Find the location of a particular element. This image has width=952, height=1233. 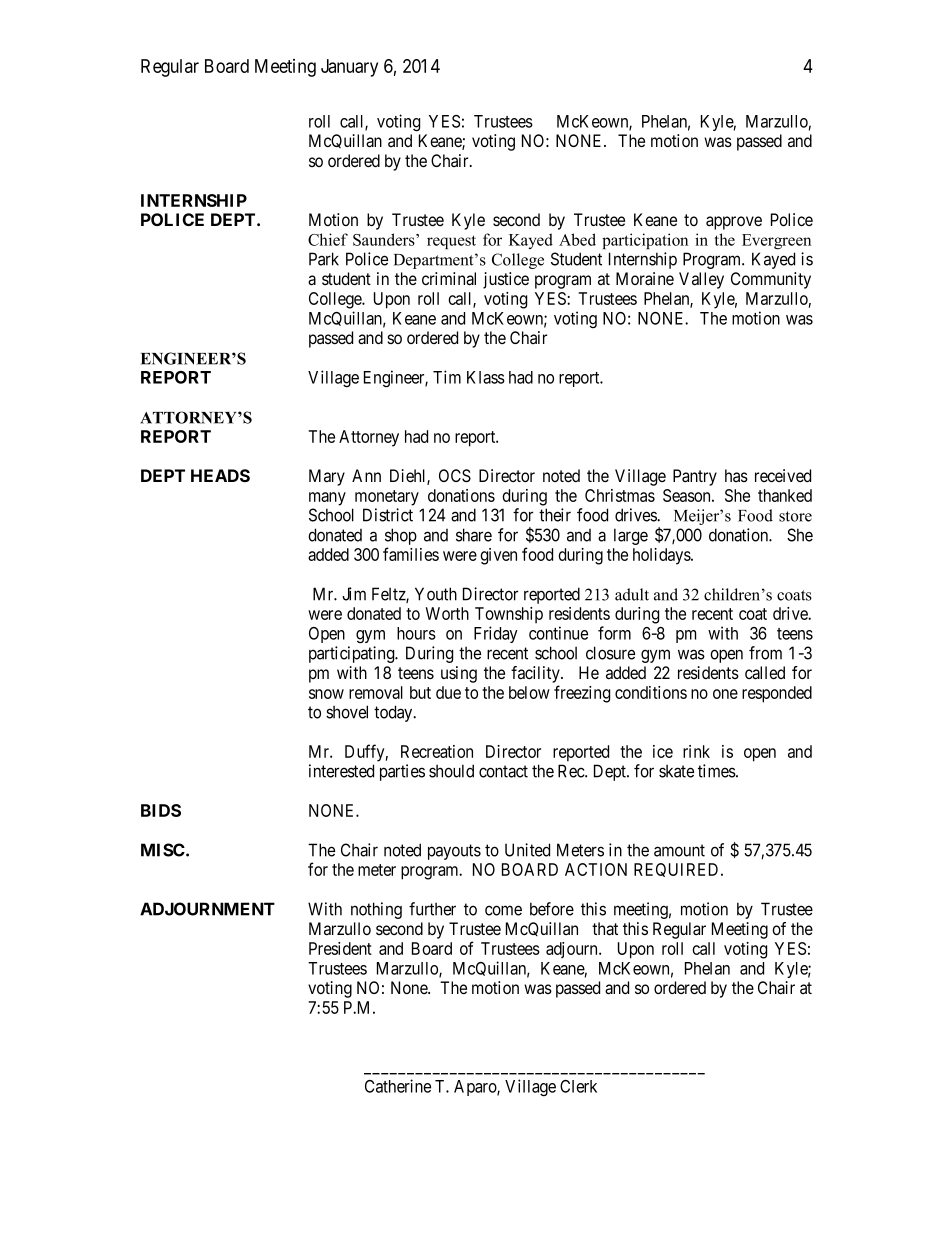

amount is located at coordinates (679, 850).
